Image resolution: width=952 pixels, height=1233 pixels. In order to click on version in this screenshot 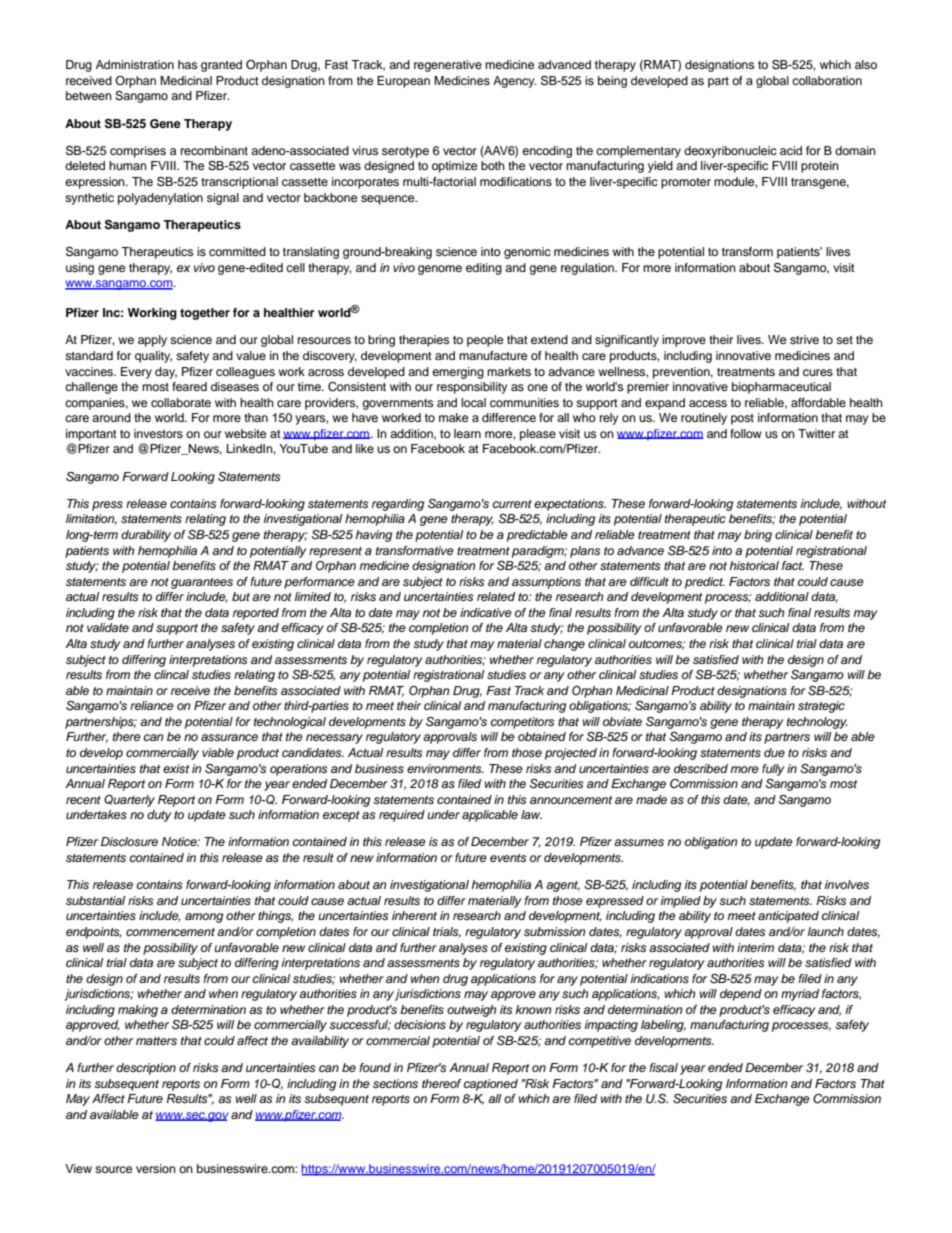, I will do `click(156, 1168)`.
